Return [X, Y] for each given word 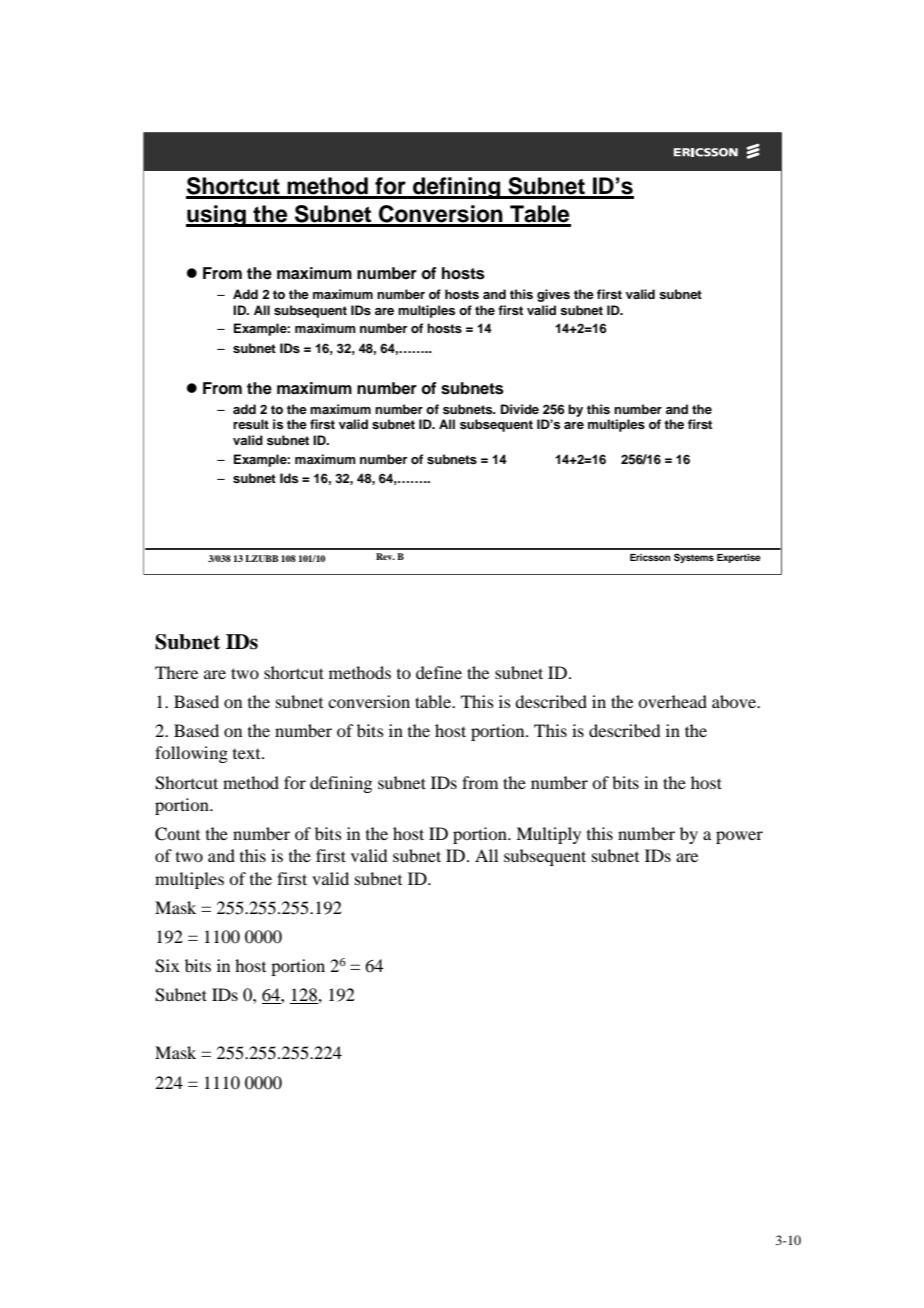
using [217, 216]
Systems [694, 558]
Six [167, 966]
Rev [385, 556]
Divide [520, 409]
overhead [672, 701]
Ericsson [650, 557]
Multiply [548, 835]
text [248, 754]
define [439, 672]
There [176, 672]
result [251, 424]
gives [553, 295]
